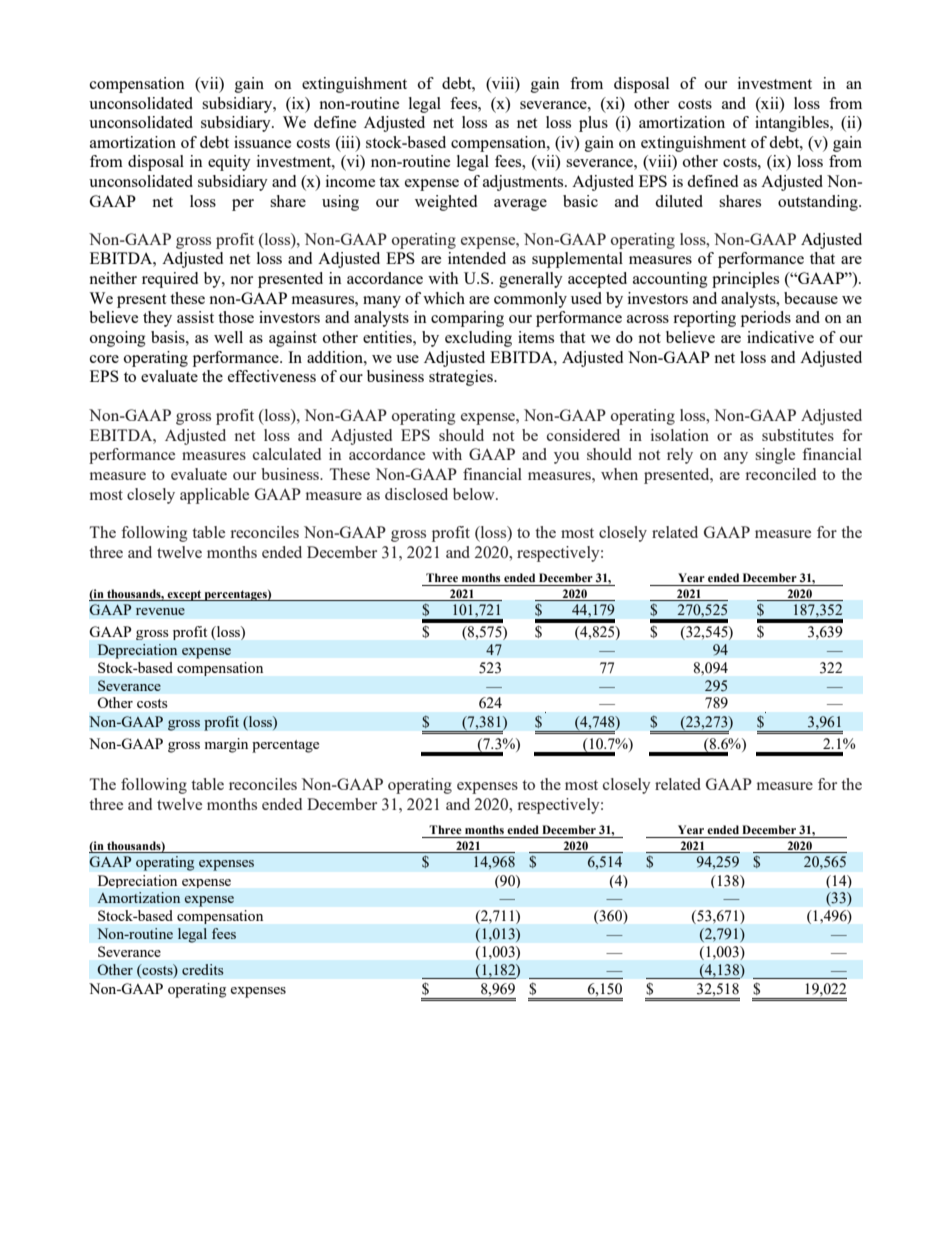 The width and height of the page is (952, 1233). Describe the element at coordinates (780, 474) in the page. I see `reconciled` at that location.
